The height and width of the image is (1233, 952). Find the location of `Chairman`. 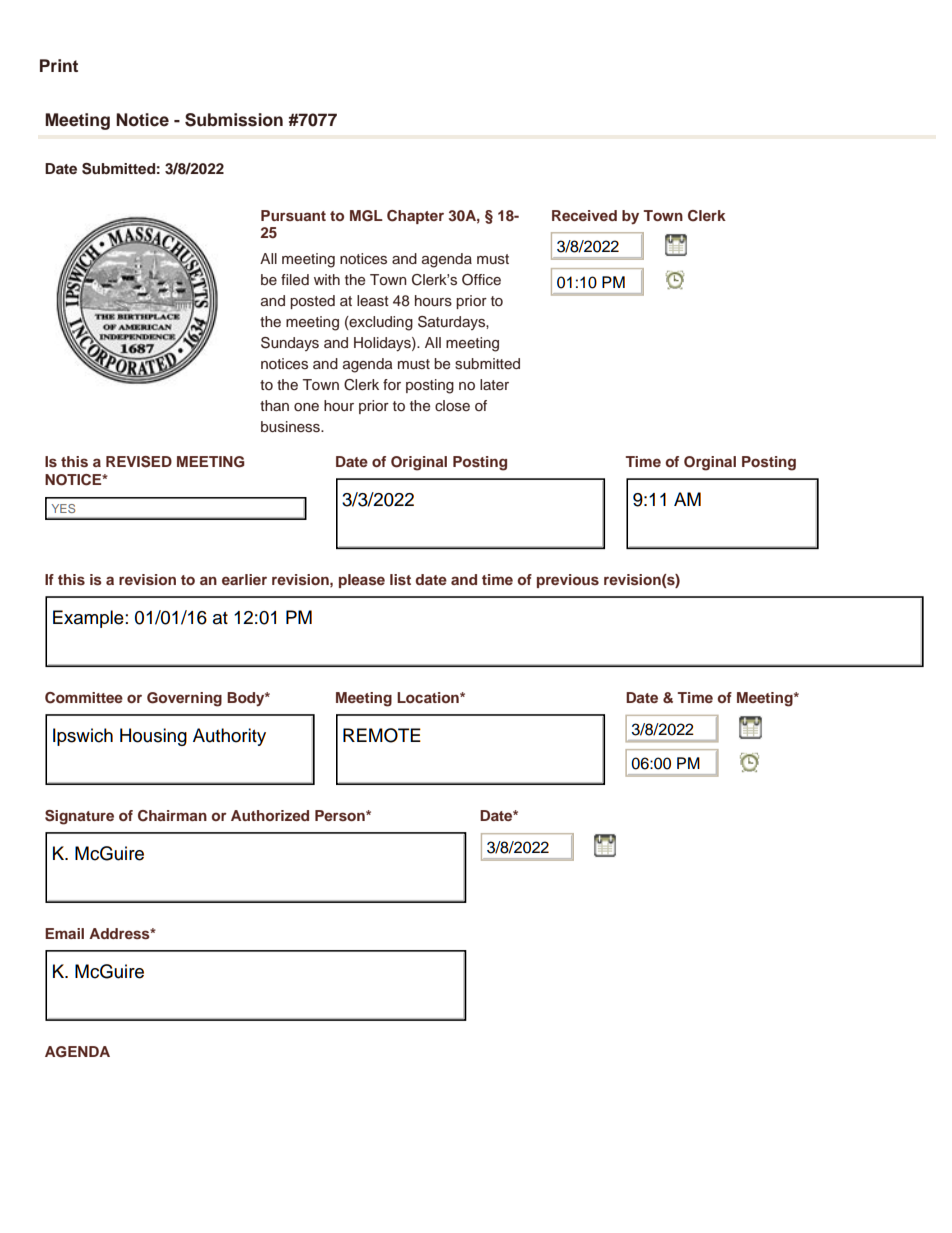

Chairman is located at coordinates (172, 816).
